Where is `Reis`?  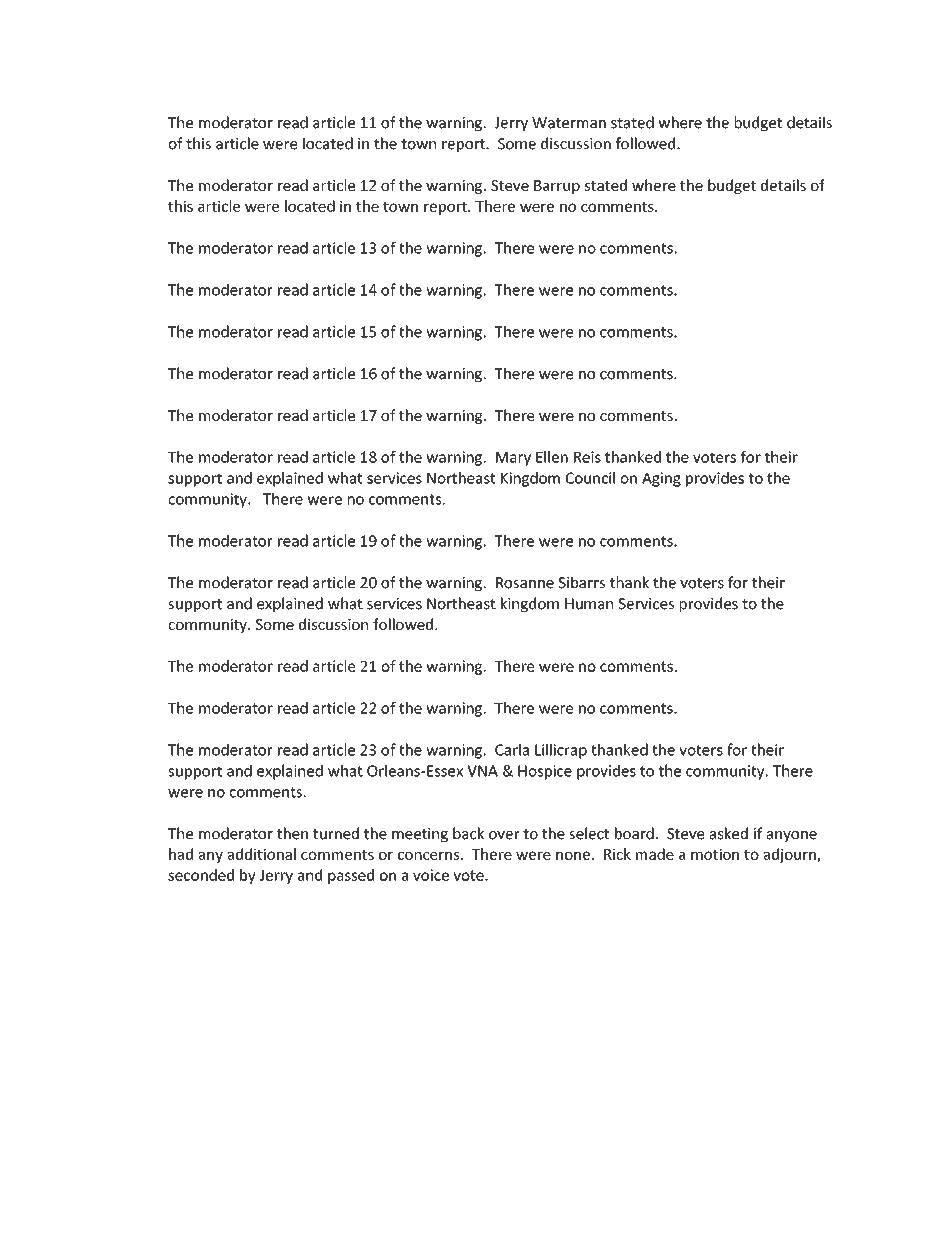
Reis is located at coordinates (587, 457).
